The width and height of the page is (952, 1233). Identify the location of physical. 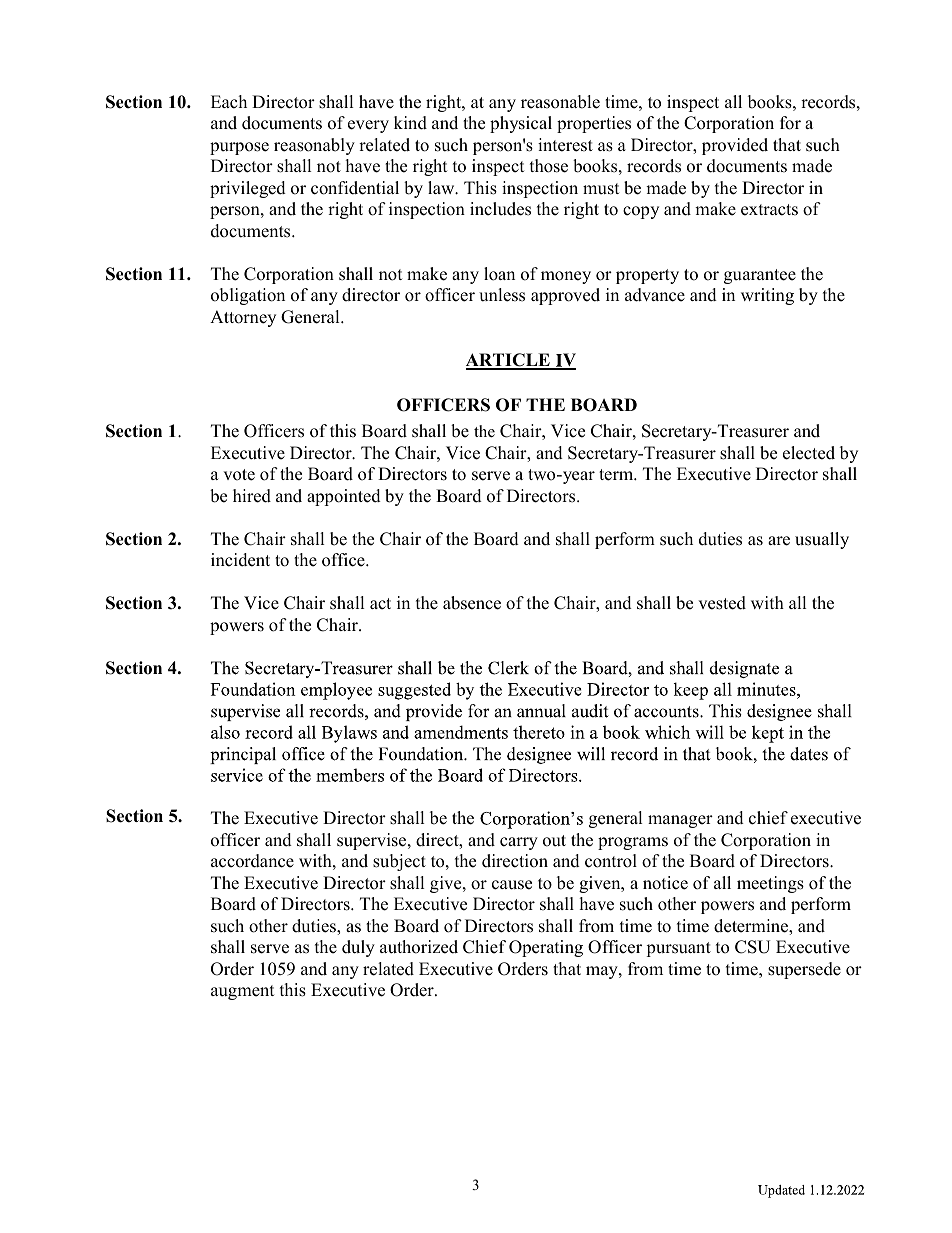
(521, 124).
